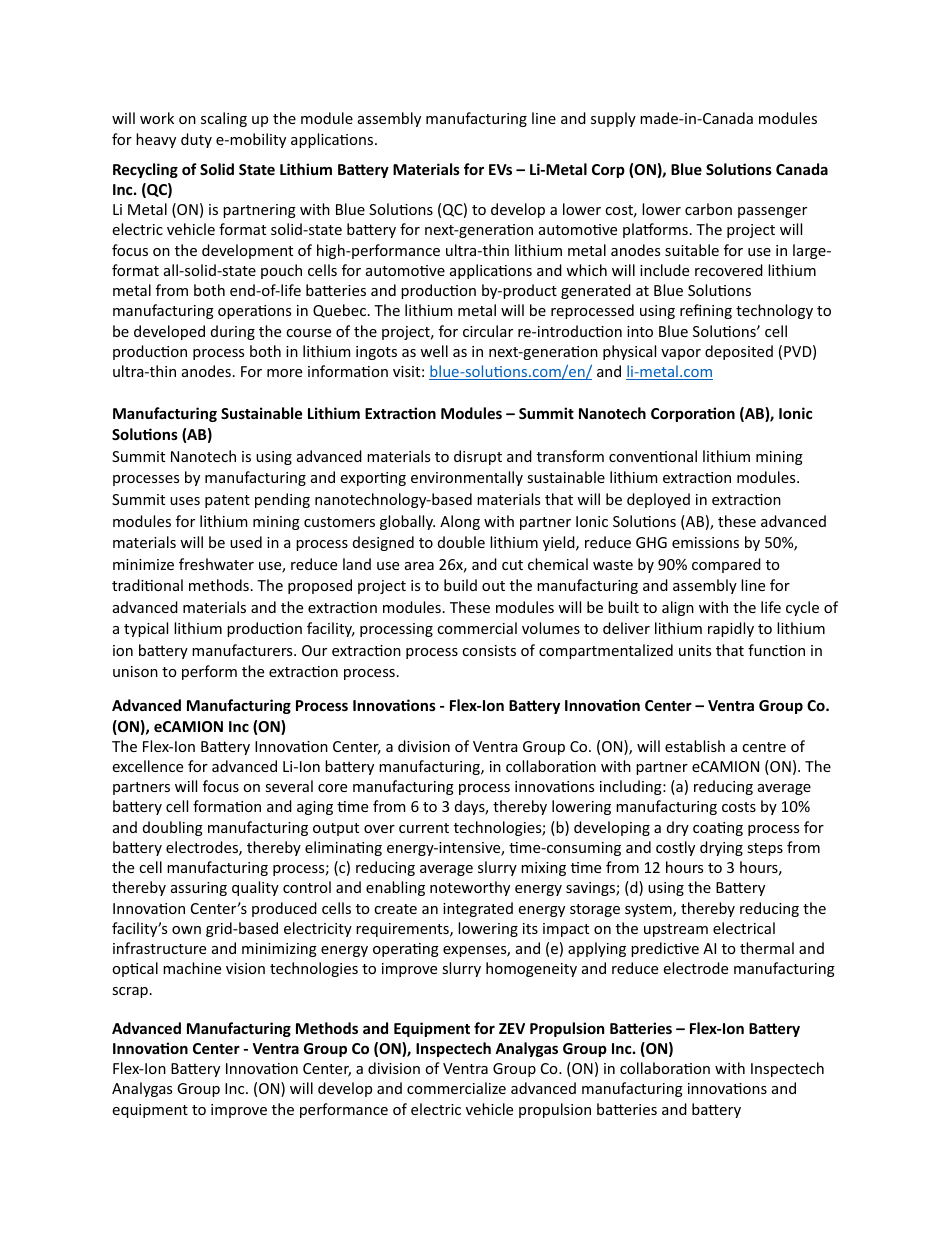  I want to click on establish, so click(695, 746).
